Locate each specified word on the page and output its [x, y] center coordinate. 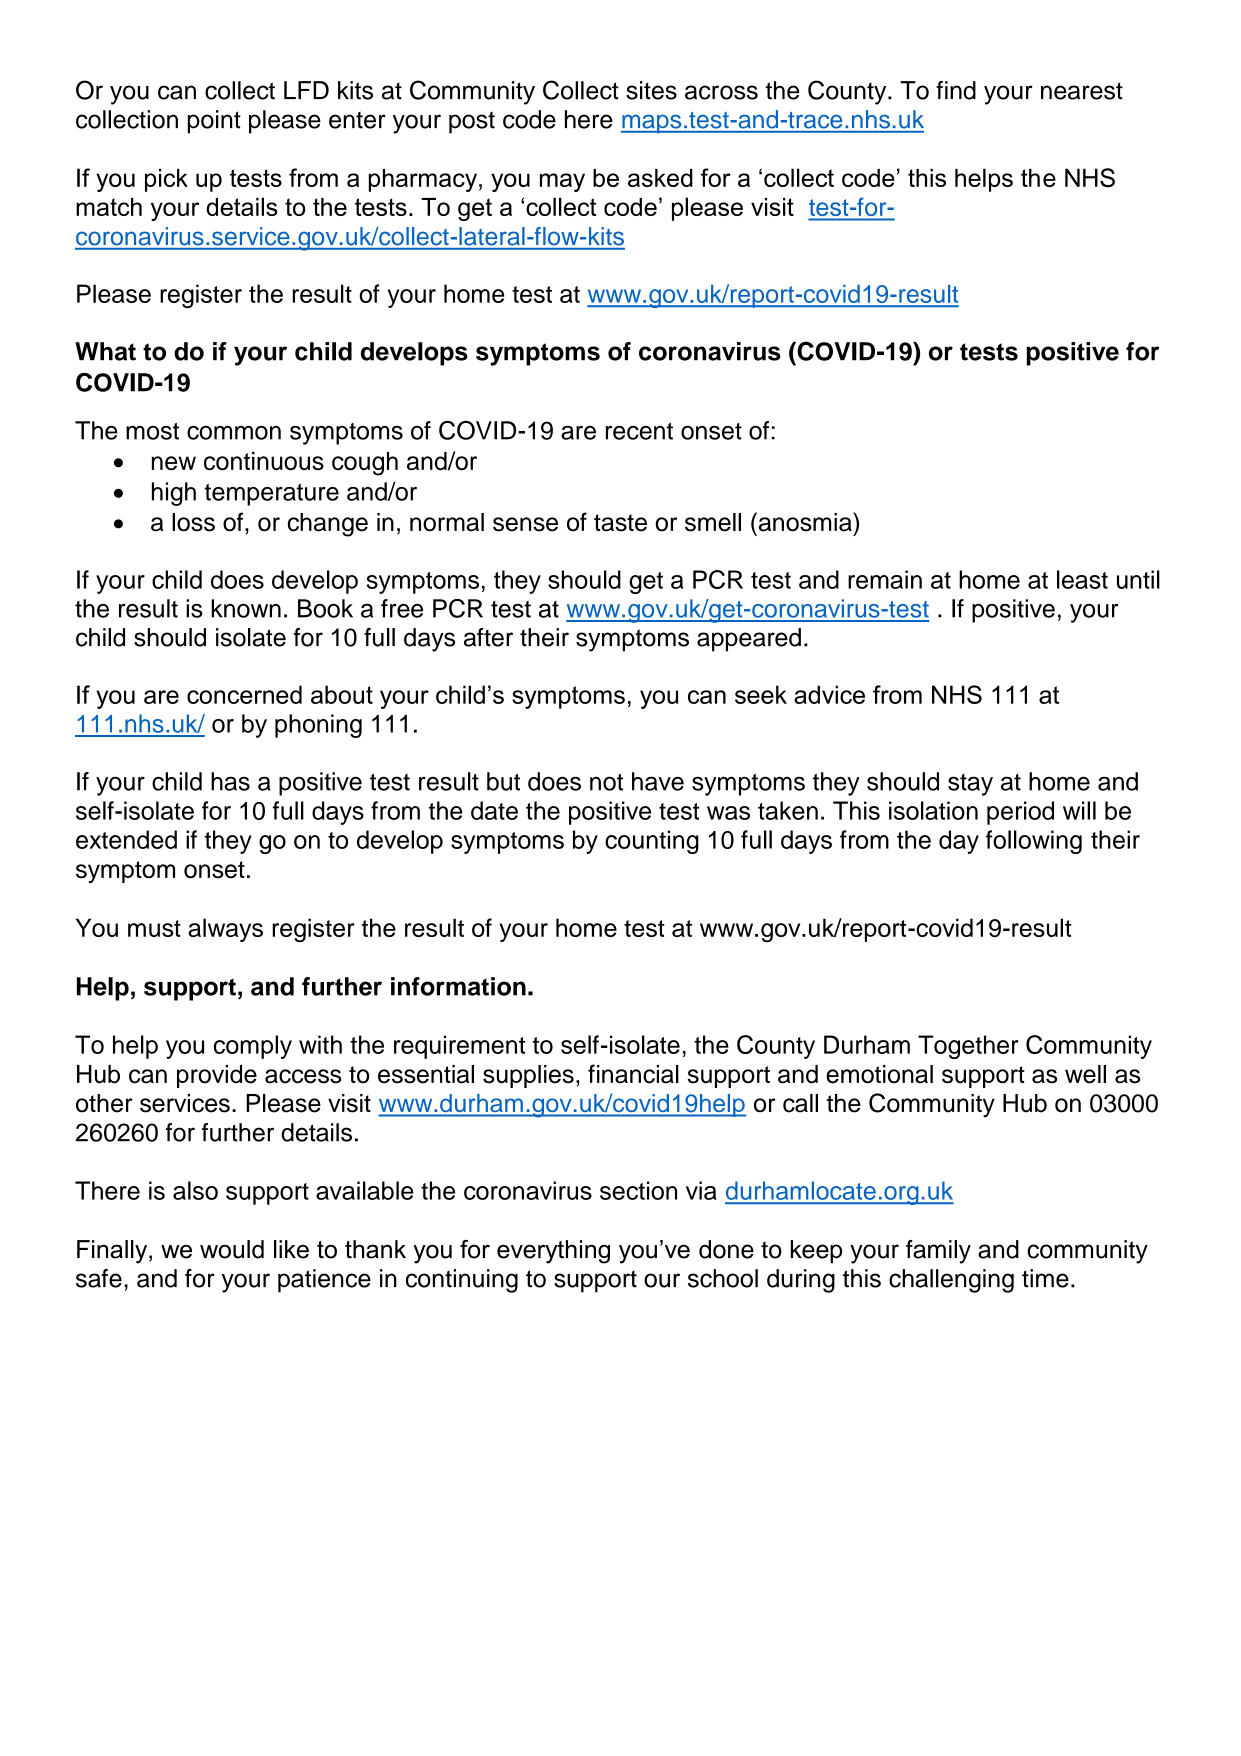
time [1045, 1278]
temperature [271, 495]
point [214, 122]
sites [651, 90]
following [1034, 842]
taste [620, 523]
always [225, 930]
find [956, 90]
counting [652, 842]
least [1082, 579]
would [232, 1249]
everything [553, 1252]
